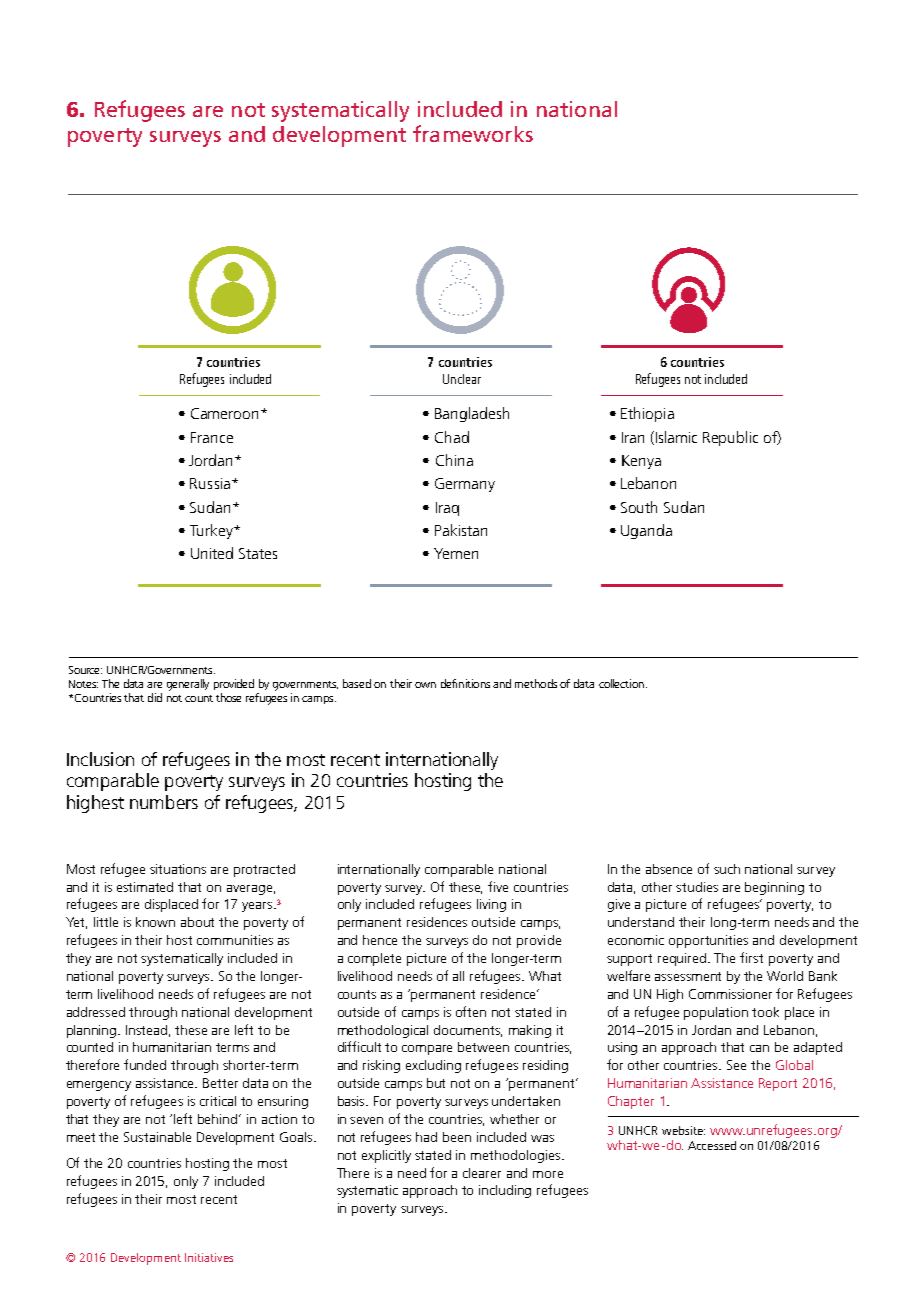 This screenshot has height=1308, width=924. Describe the element at coordinates (647, 414) in the screenshot. I see `Ethiopia` at that location.
